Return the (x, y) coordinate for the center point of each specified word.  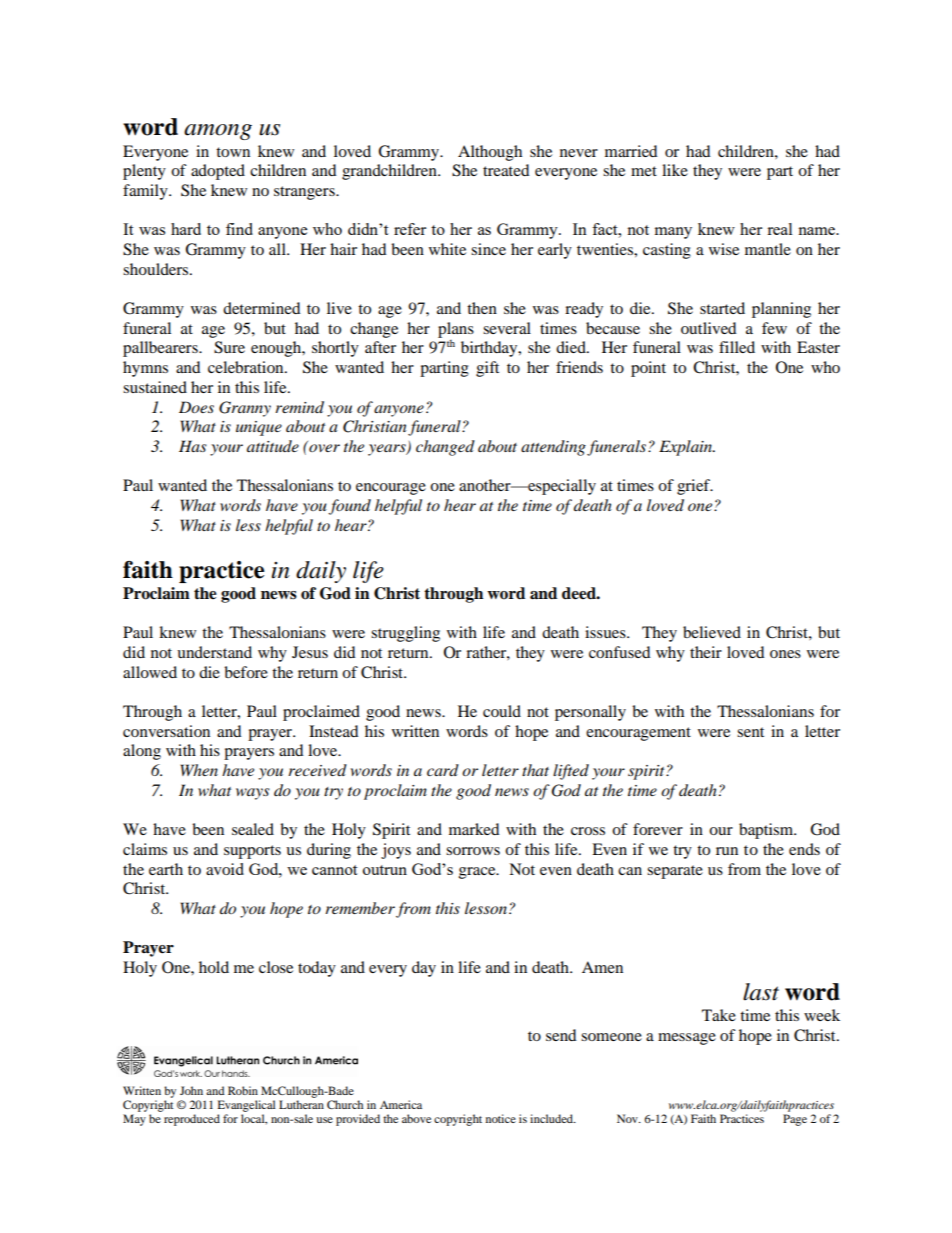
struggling (405, 634)
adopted (218, 172)
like (675, 170)
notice (501, 1118)
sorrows (473, 851)
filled (737, 347)
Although (490, 153)
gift (487, 369)
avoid (225, 869)
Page (795, 1120)
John (191, 1090)
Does (196, 407)
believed (712, 632)
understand (214, 652)
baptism (767, 831)
